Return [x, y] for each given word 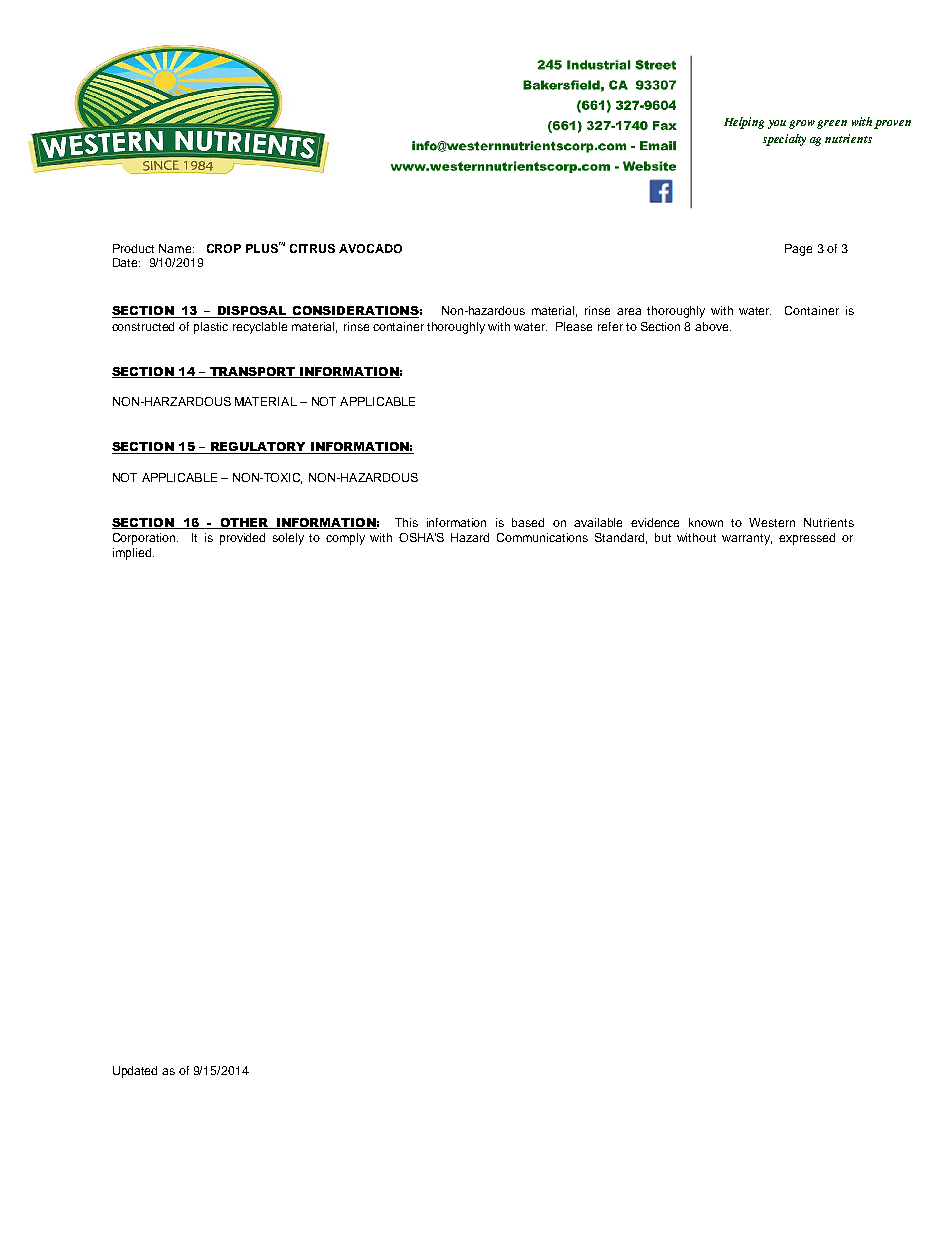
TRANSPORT [252, 372]
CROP [224, 248]
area [629, 311]
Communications [542, 537]
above [713, 326]
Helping [744, 123]
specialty [784, 140]
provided [242, 539]
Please [574, 326]
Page [798, 250]
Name [176, 248]
